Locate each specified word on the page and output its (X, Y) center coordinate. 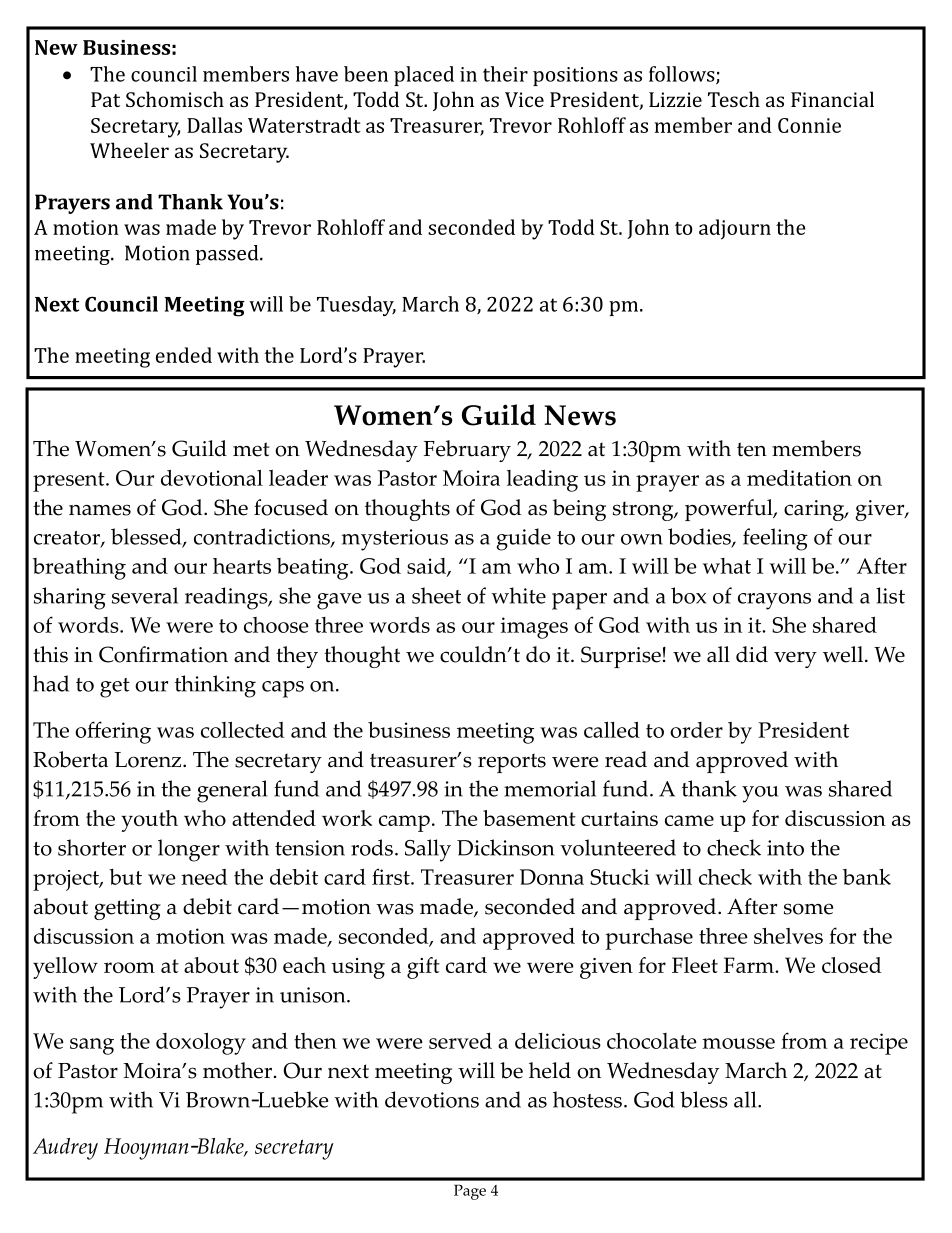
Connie (809, 125)
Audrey (65, 1149)
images (534, 628)
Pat (105, 99)
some (809, 909)
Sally (428, 850)
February (467, 451)
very (795, 659)
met (251, 449)
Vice (524, 99)
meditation (799, 478)
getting (127, 909)
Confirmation (163, 654)
